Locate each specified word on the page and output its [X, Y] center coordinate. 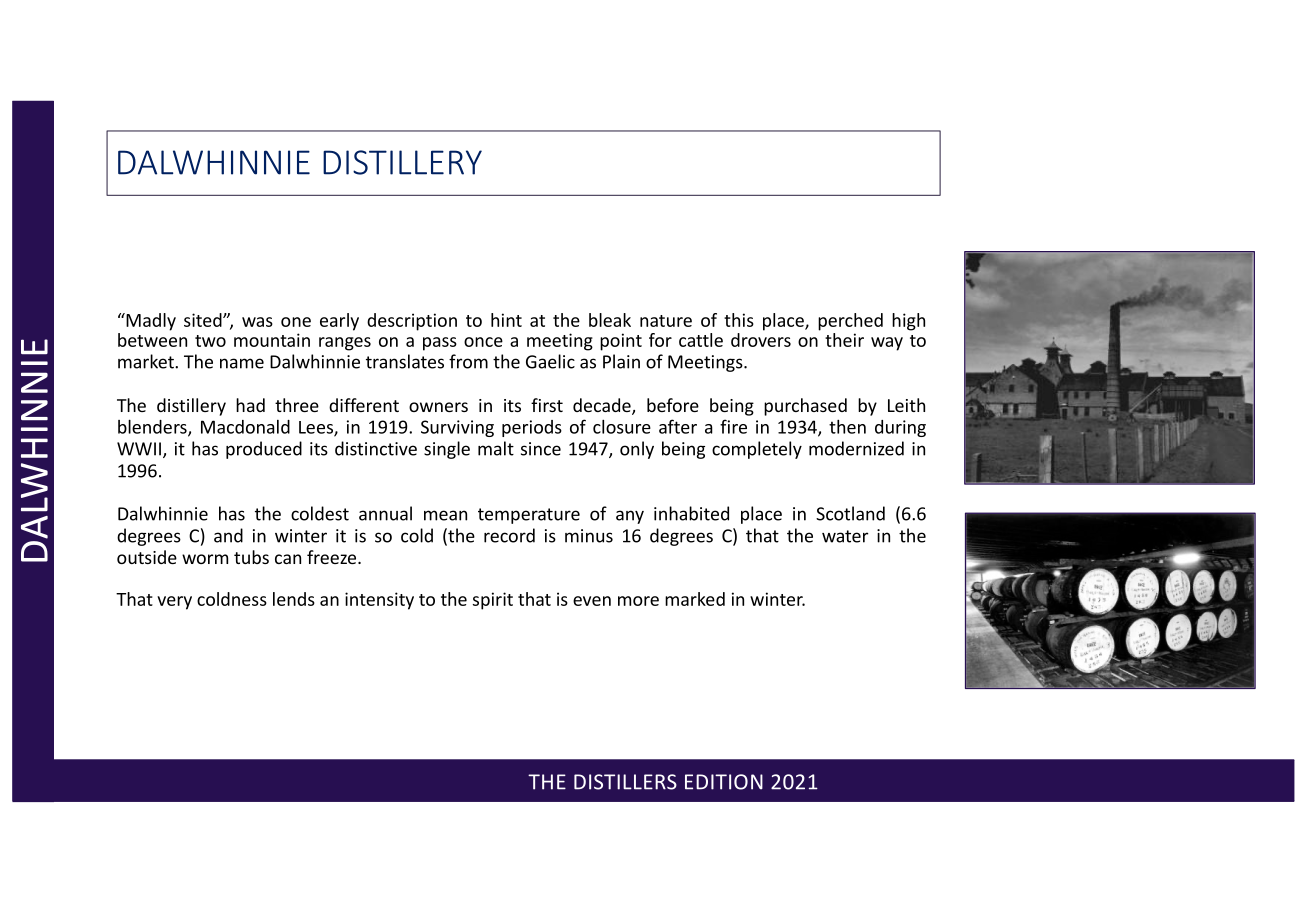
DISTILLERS [625, 782]
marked [695, 599]
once [483, 342]
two [210, 341]
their [844, 340]
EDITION [724, 782]
